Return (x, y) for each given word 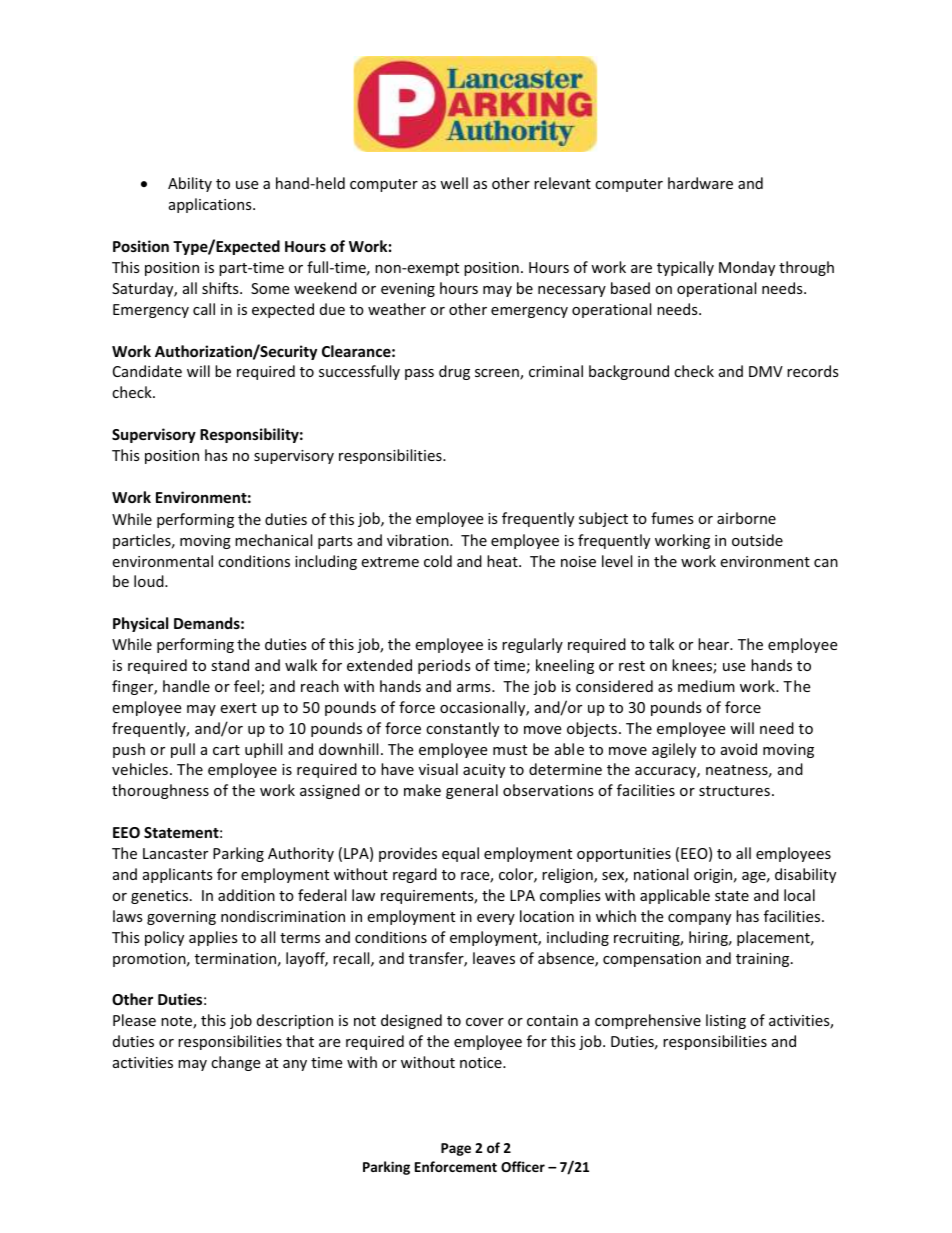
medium (706, 686)
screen (498, 374)
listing (726, 1021)
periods (444, 666)
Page (456, 1149)
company (699, 919)
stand (230, 665)
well (454, 183)
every (496, 919)
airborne (746, 518)
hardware (700, 183)
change (235, 1063)
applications (211, 205)
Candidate (147, 371)
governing (181, 918)
